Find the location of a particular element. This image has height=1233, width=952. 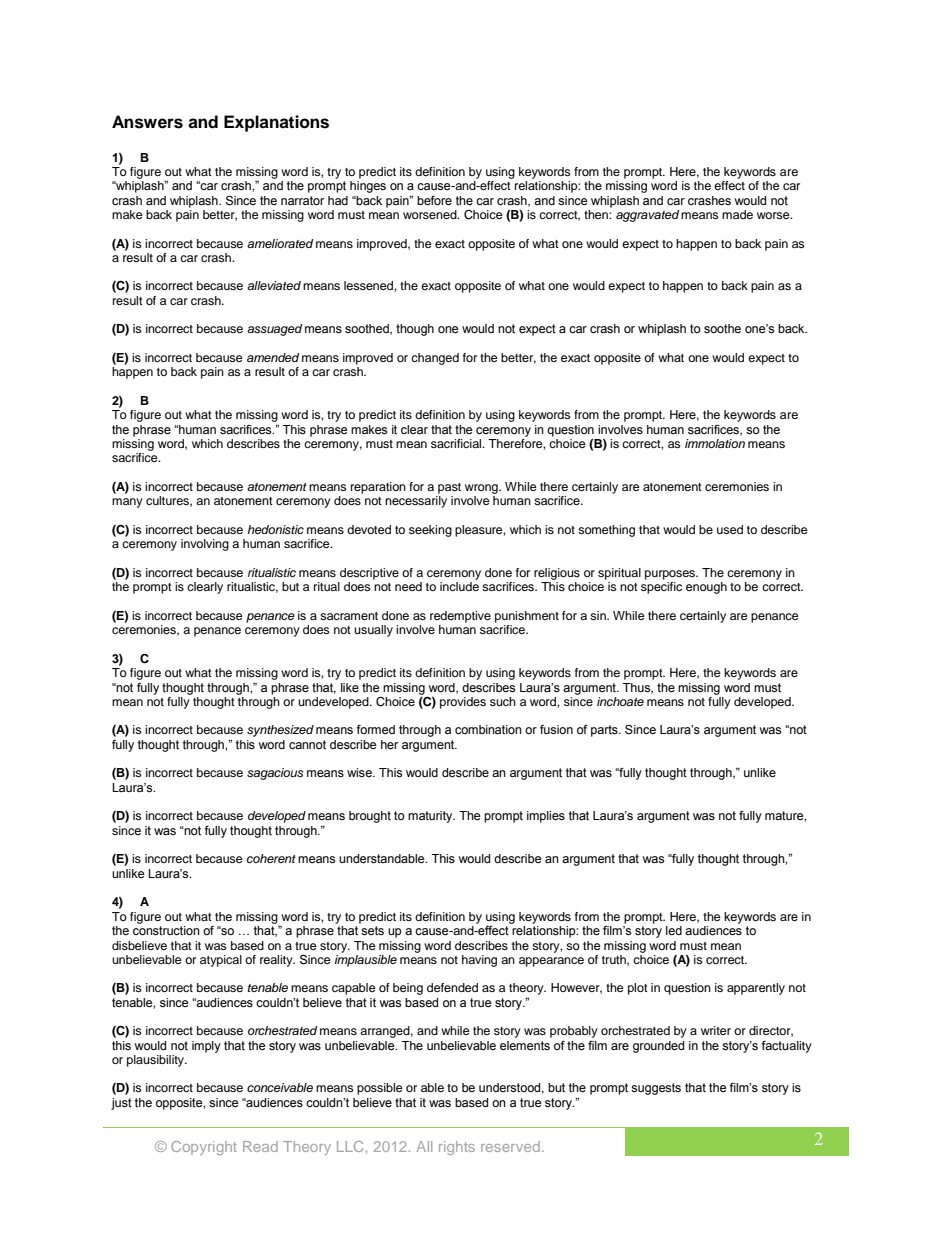

rights is located at coordinates (457, 1148).
